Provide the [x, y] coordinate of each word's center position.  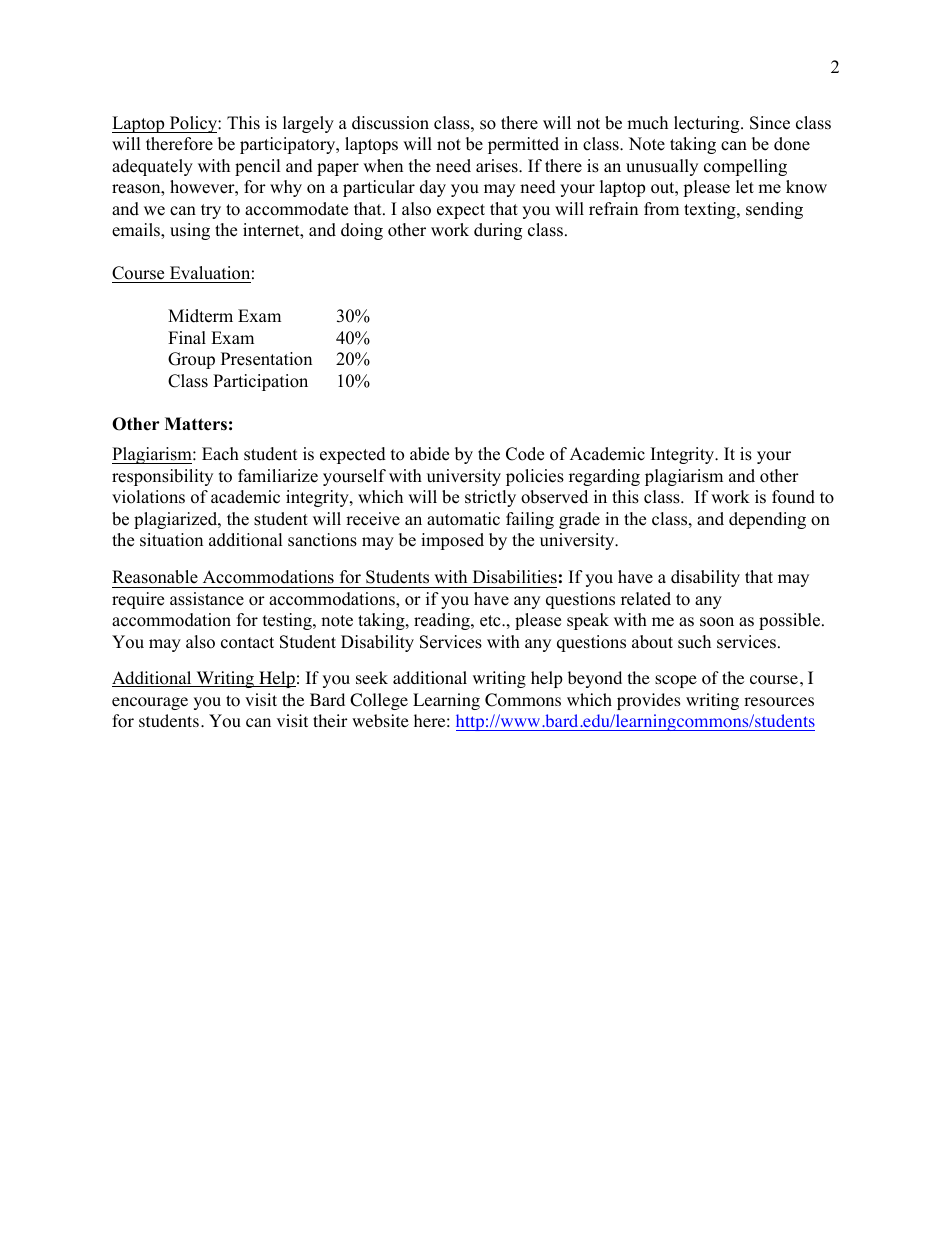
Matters [196, 424]
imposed [452, 541]
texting [711, 210]
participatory [289, 145]
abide [429, 454]
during [498, 231]
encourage [150, 703]
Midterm [200, 316]
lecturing [708, 124]
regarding [604, 477]
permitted [523, 145]
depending [767, 520]
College [379, 701]
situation [171, 540]
